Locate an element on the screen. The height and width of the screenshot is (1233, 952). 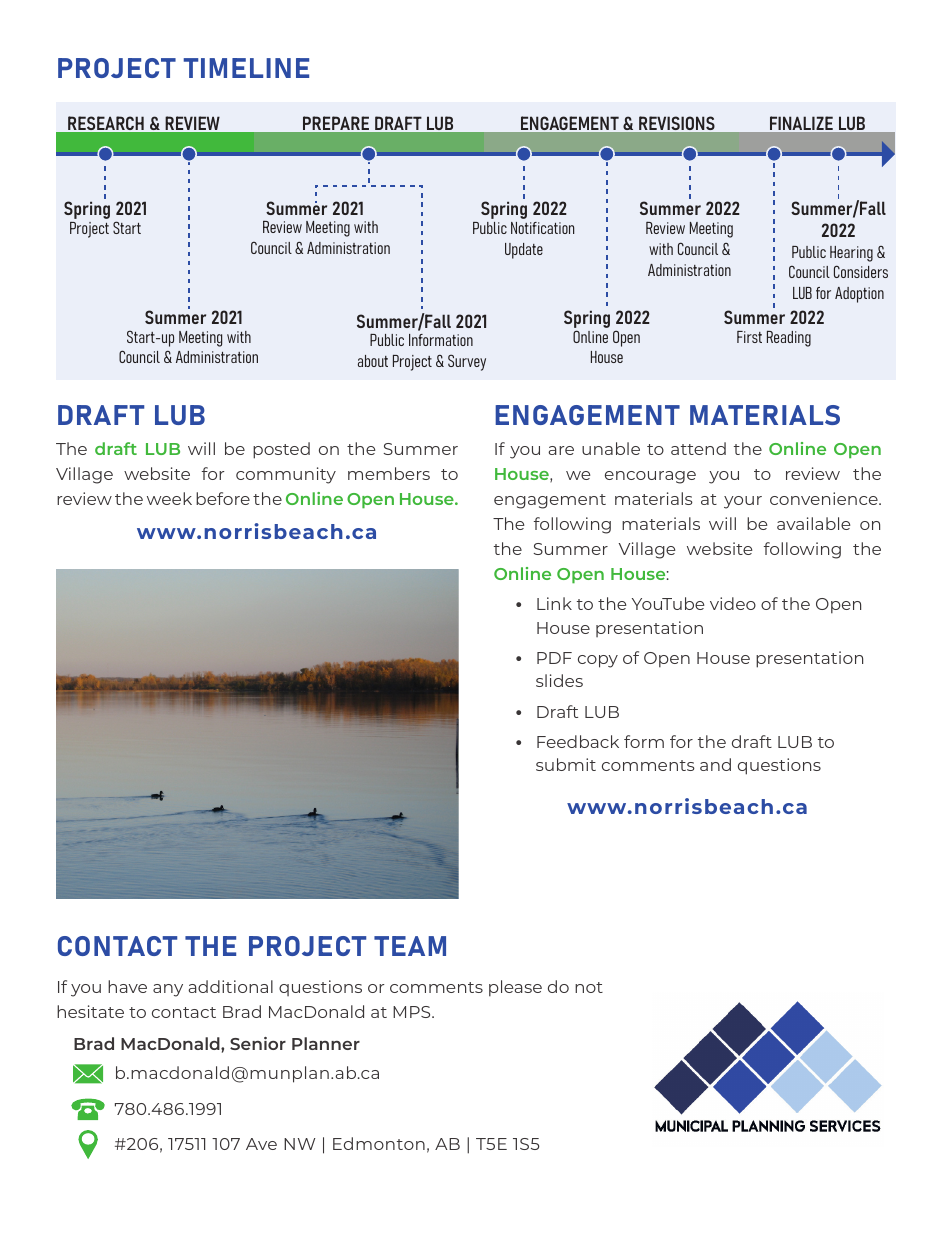
posted is located at coordinates (281, 450).
